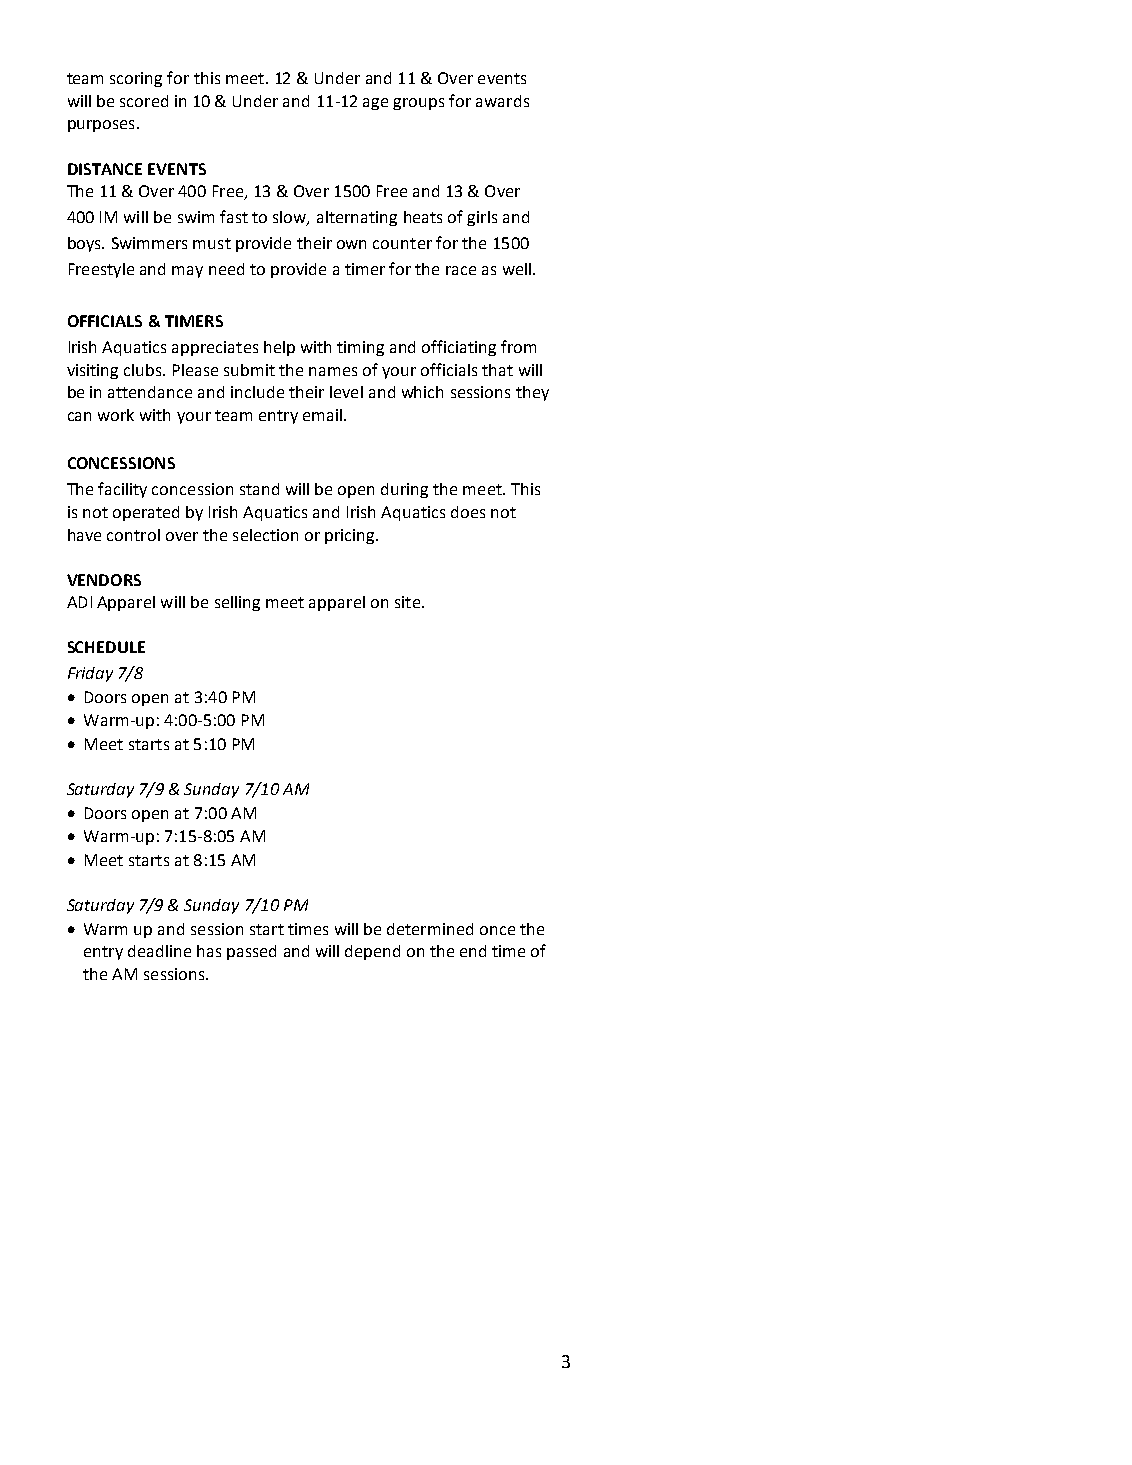 This document has height=1465, width=1132. What do you see at coordinates (144, 370) in the document?
I see `clubs` at bounding box center [144, 370].
